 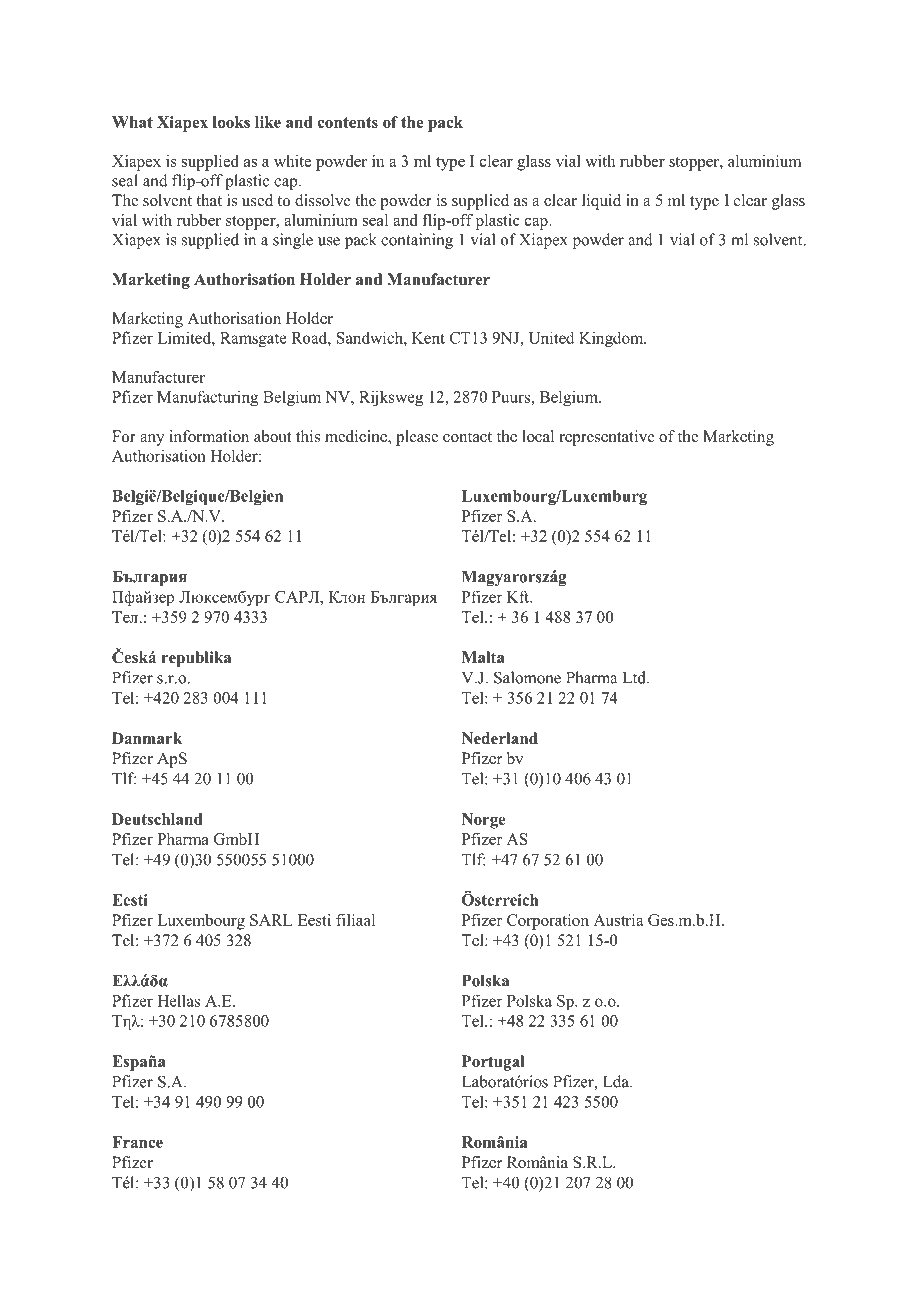 I want to click on local, so click(x=538, y=436).
